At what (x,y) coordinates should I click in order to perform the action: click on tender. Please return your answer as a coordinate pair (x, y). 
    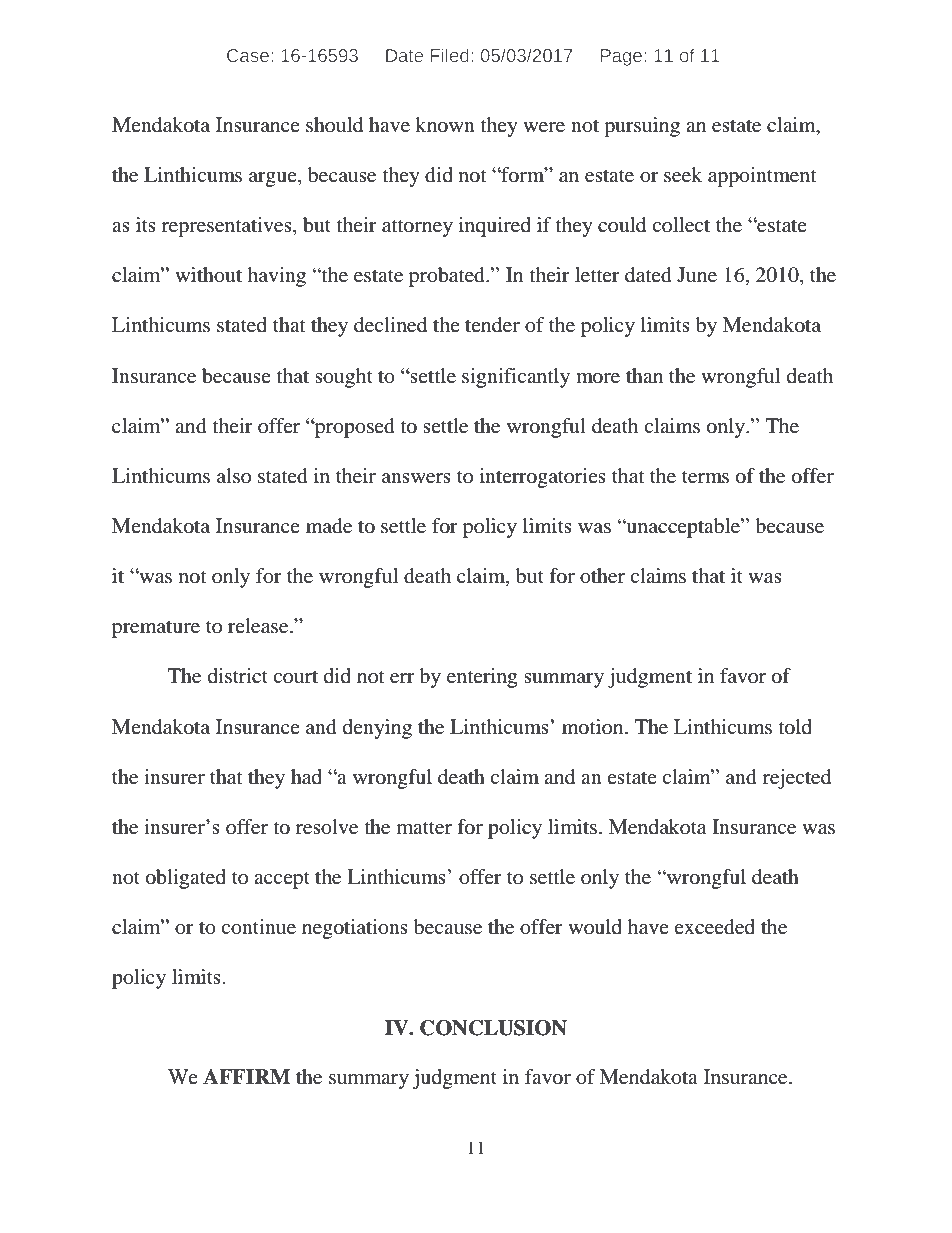
    Looking at the image, I should click on (492, 325).
